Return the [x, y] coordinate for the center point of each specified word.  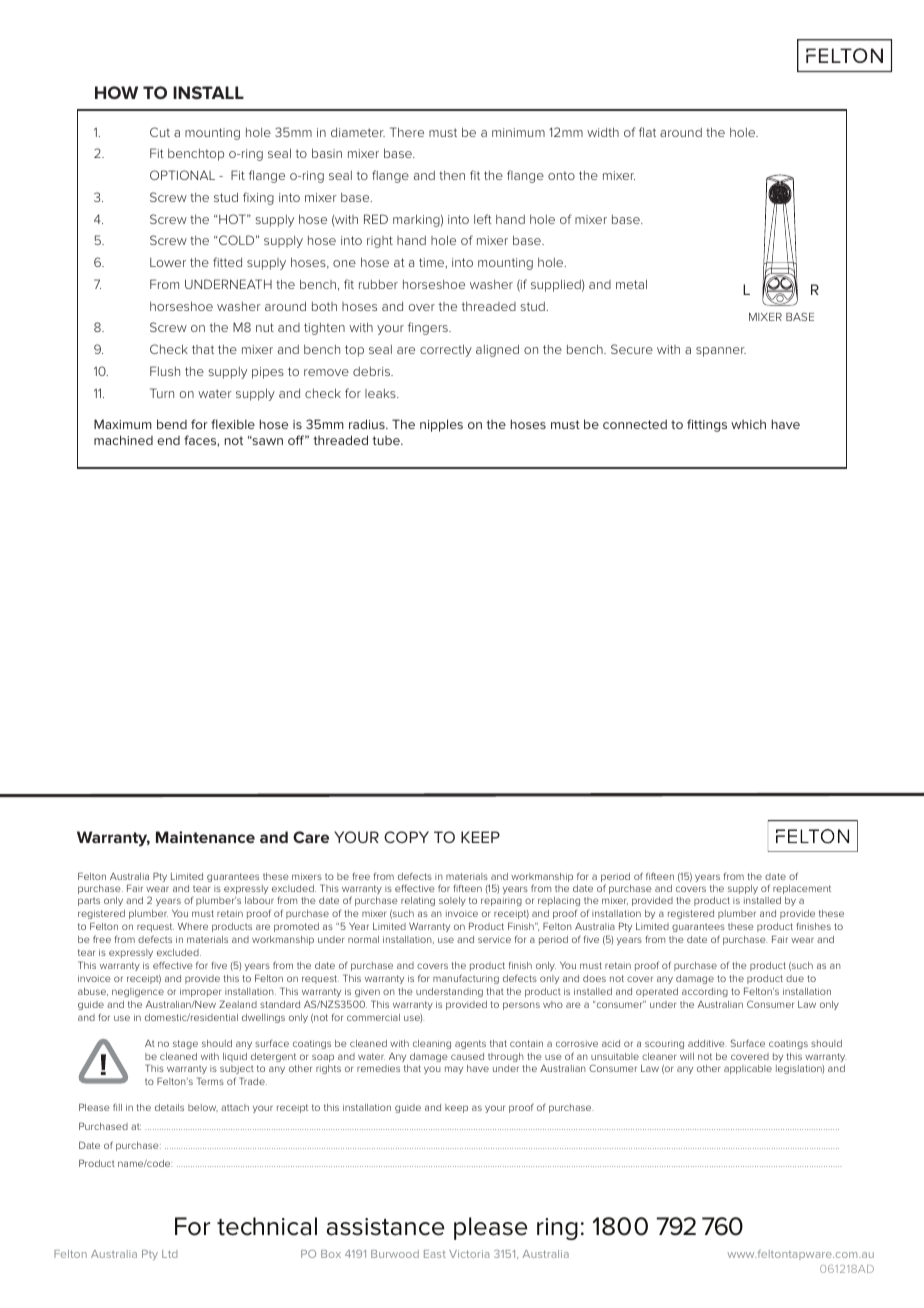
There [407, 132]
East [435, 1254]
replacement [802, 889]
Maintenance [205, 837]
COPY [406, 837]
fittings [707, 425]
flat [647, 132]
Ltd [170, 1254]
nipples [441, 425]
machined [123, 440]
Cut [160, 132]
